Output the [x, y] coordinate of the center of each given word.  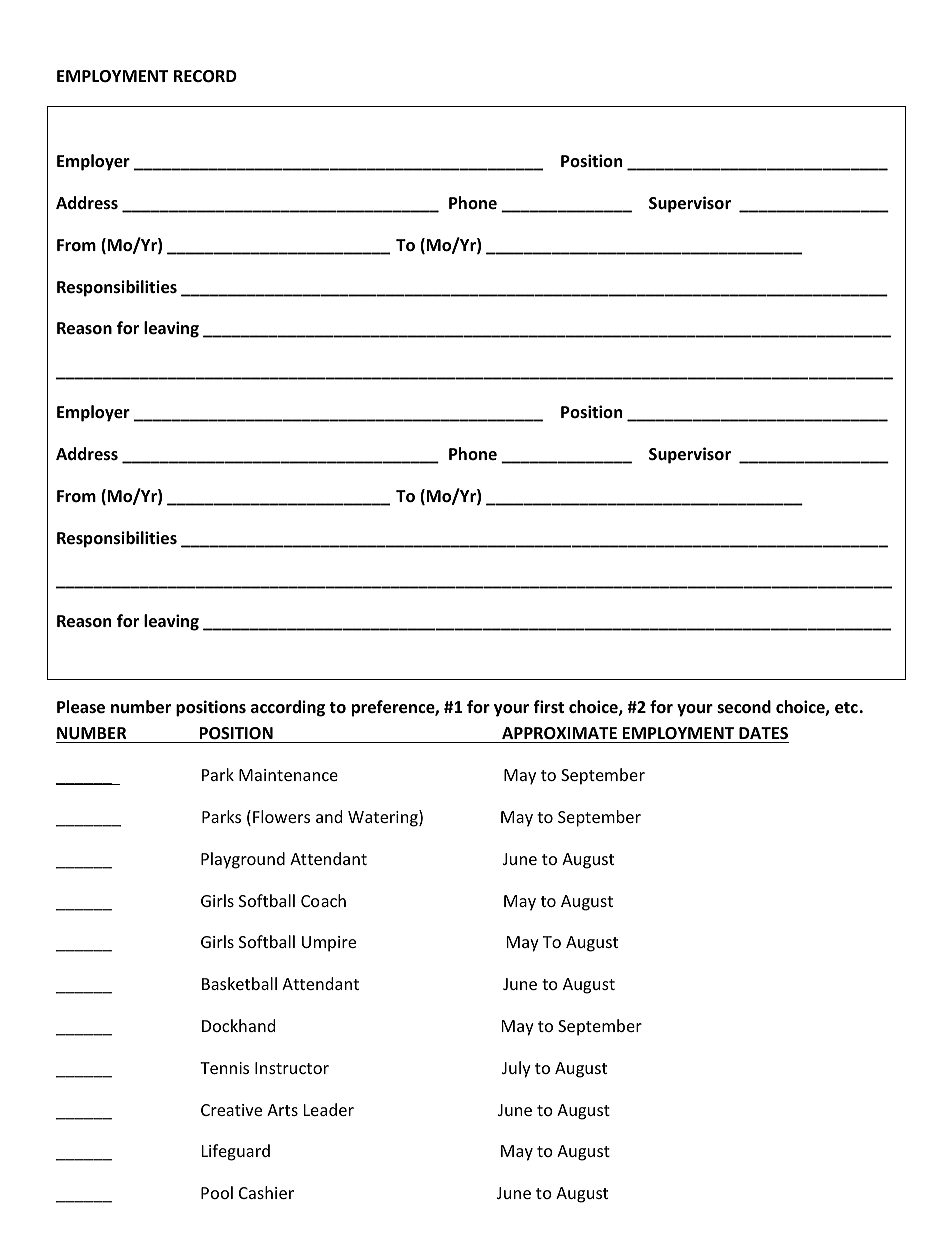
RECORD [205, 76]
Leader [329, 1109]
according [288, 708]
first [548, 706]
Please [81, 707]
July [516, 1069]
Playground [243, 860]
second [744, 707]
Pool [217, 1192]
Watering [384, 818]
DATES [763, 735]
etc [846, 708]
